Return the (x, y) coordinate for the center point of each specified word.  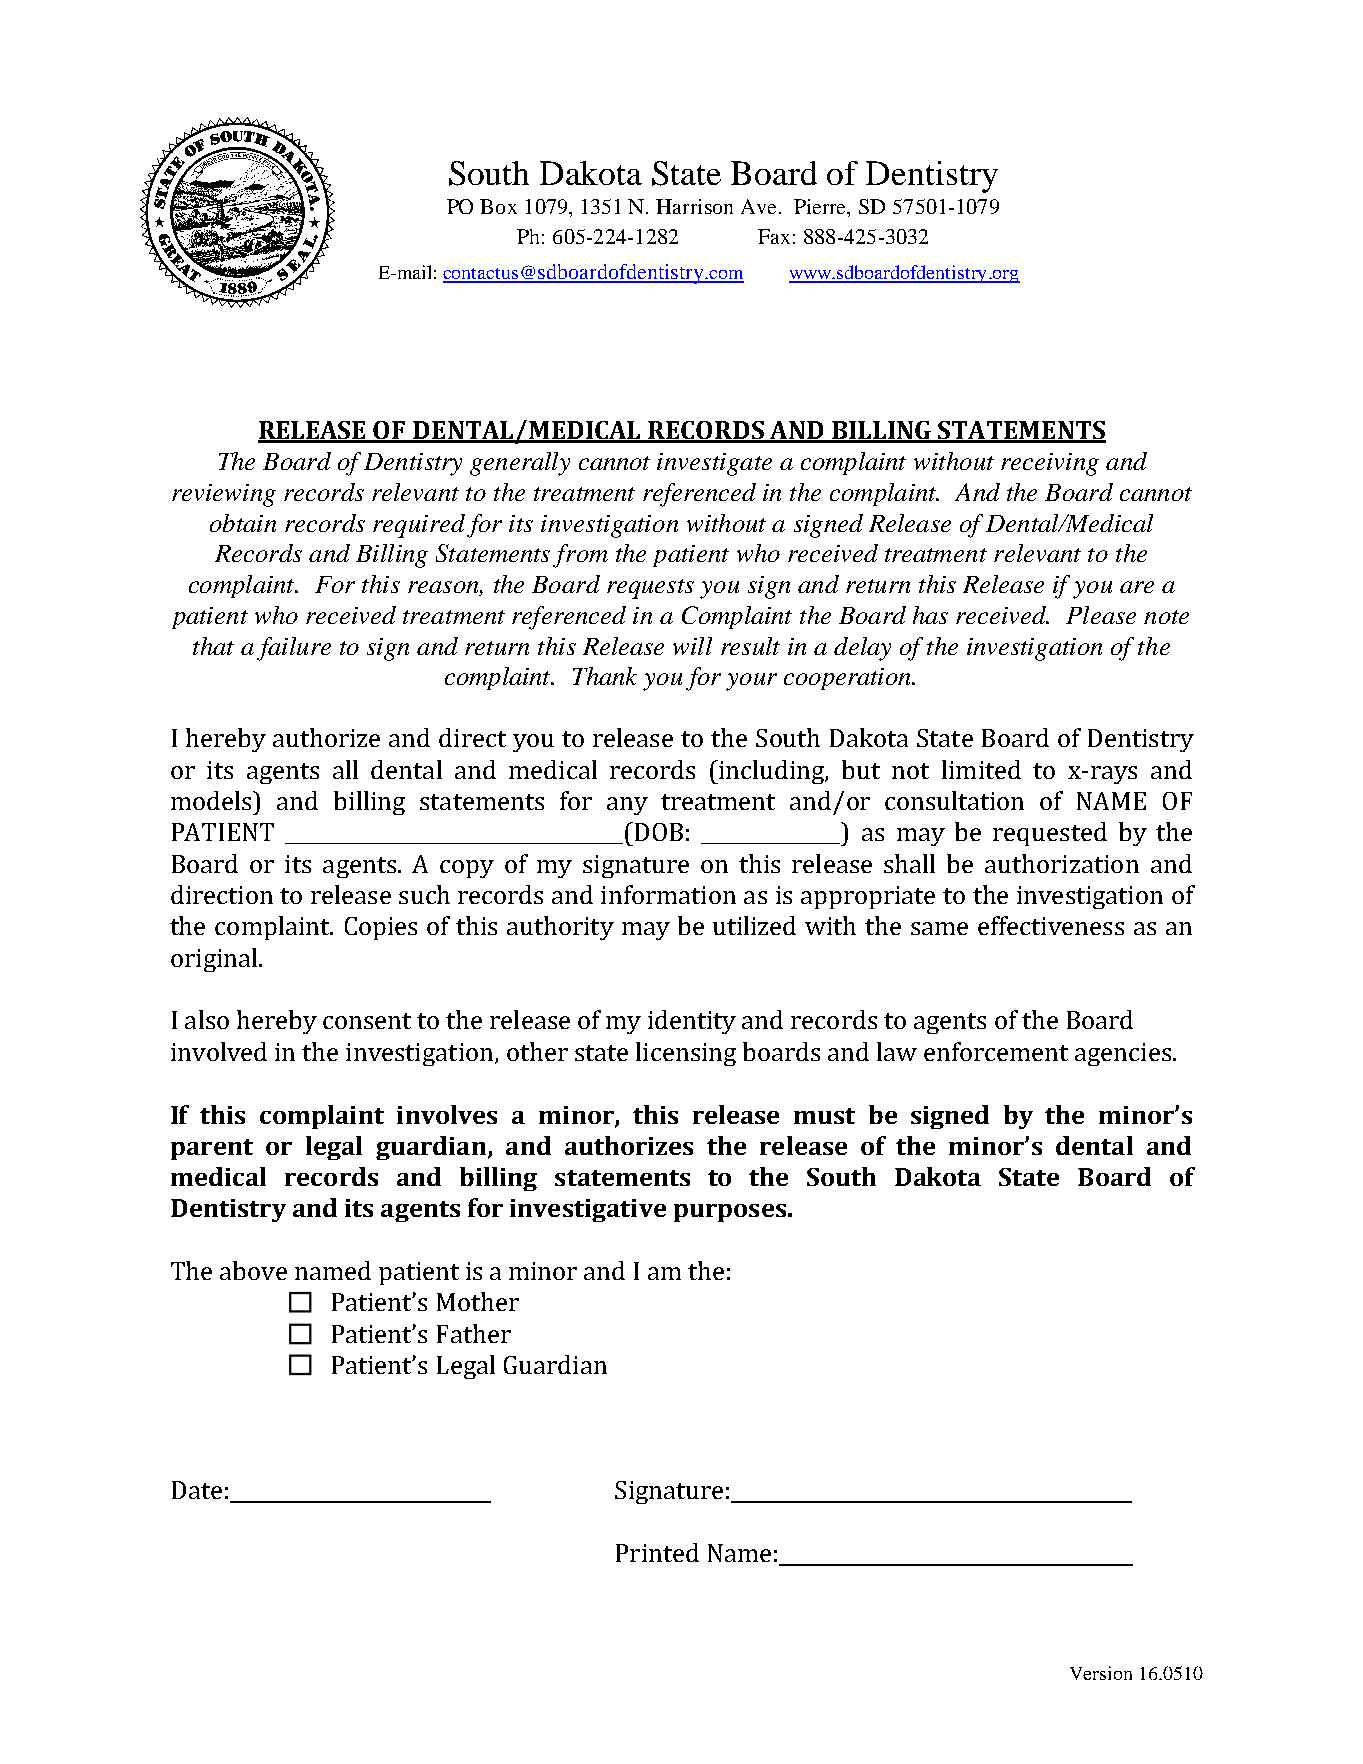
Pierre (821, 206)
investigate (714, 464)
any (627, 806)
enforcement (996, 1051)
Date (197, 1490)
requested (1050, 834)
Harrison (694, 206)
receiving (1050, 464)
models (212, 800)
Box (498, 206)
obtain (243, 523)
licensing (686, 1054)
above (253, 1270)
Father (474, 1333)
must (824, 1116)
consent (367, 1021)
